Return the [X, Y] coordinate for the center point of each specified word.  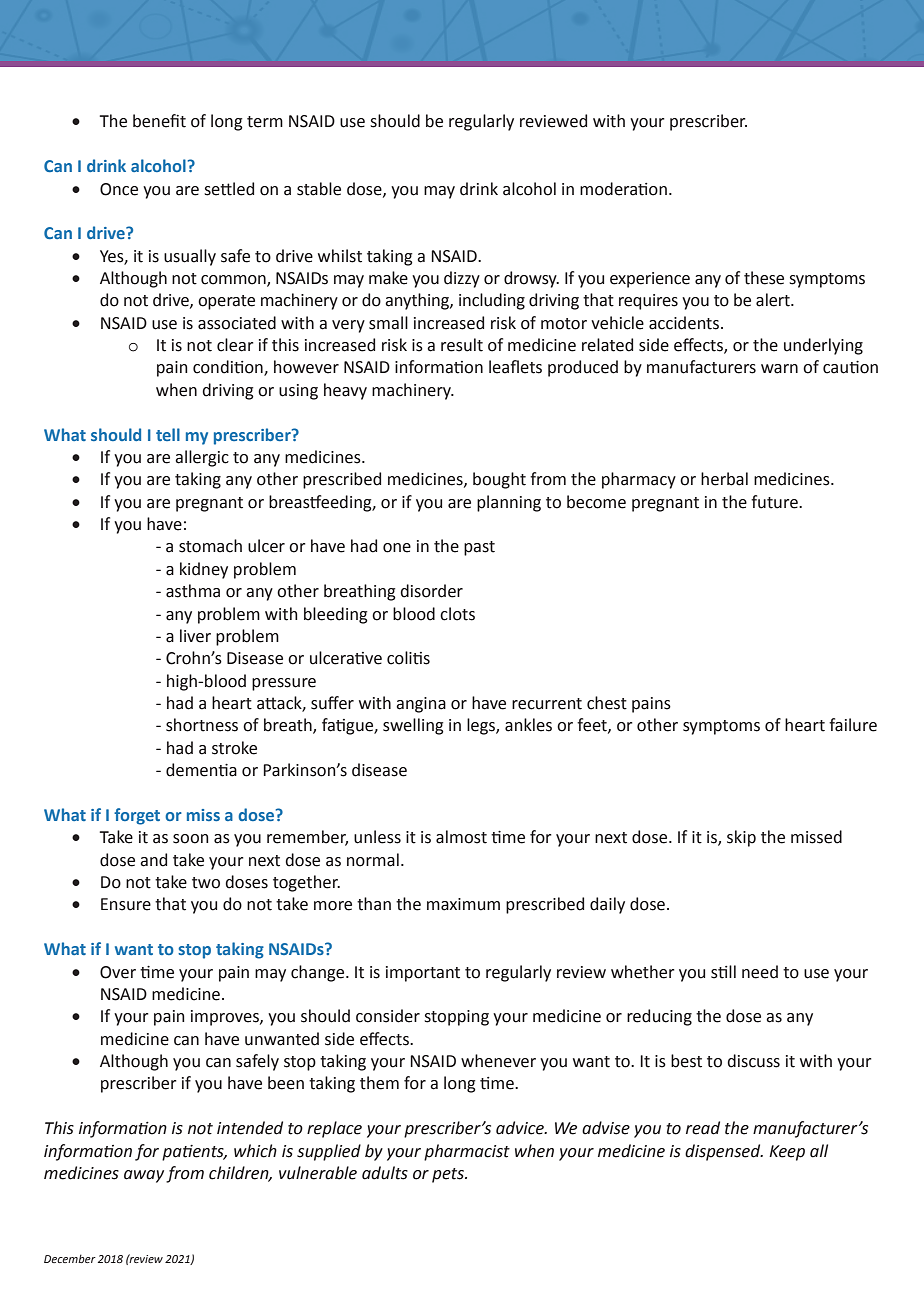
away [144, 1176]
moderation [623, 189]
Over [118, 972]
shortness [202, 725]
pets [449, 1175]
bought [499, 480]
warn [779, 369]
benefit [159, 121]
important [423, 974]
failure [853, 725]
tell [168, 434]
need [760, 972]
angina [421, 705]
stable [319, 189]
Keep [787, 1153]
